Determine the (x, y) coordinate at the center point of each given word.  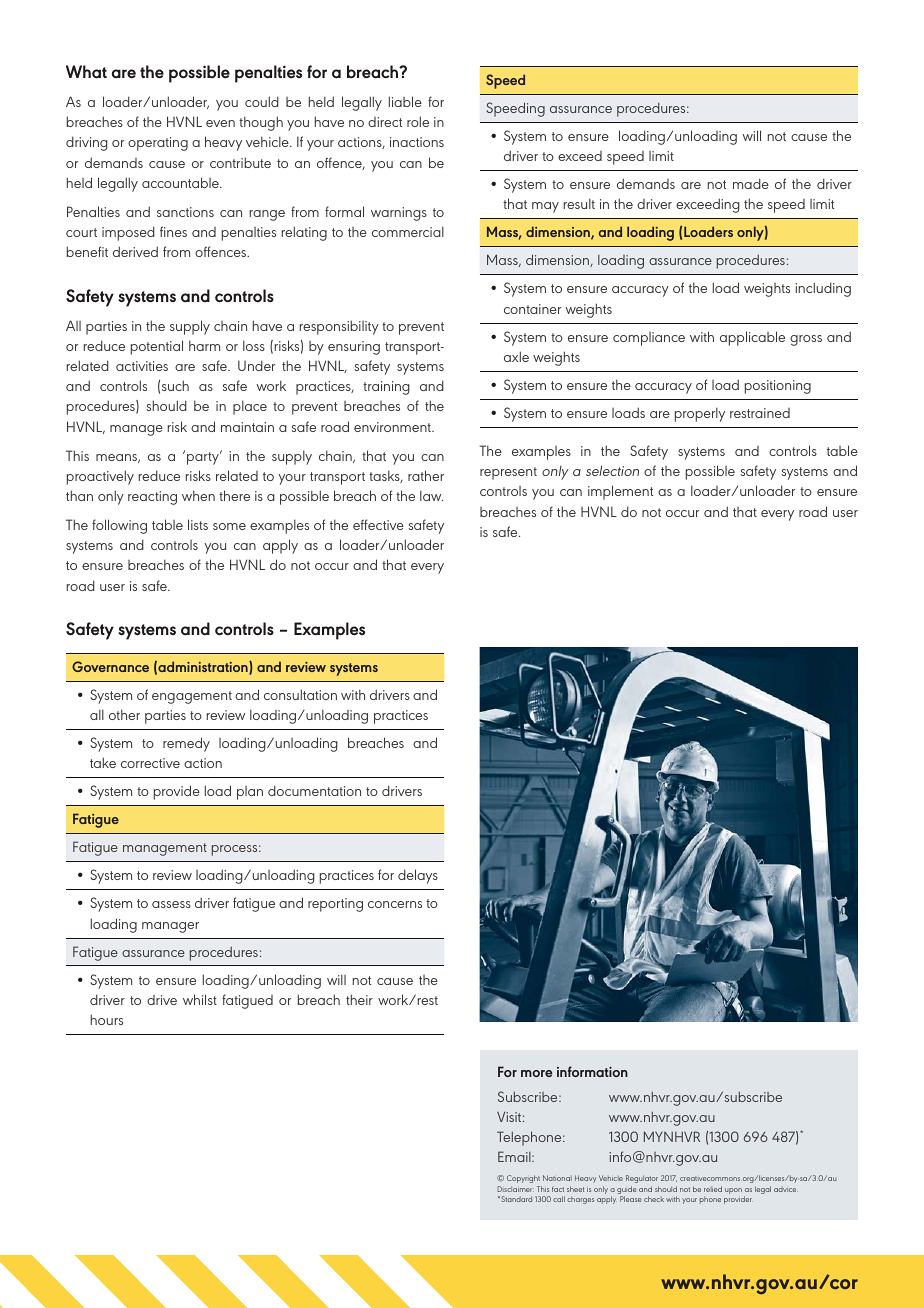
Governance (110, 666)
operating (158, 144)
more (537, 1073)
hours (106, 1019)
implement (620, 492)
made (751, 183)
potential (156, 347)
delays (418, 876)
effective (378, 524)
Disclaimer (515, 1189)
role (418, 121)
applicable (752, 338)
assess (171, 904)
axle (516, 356)
